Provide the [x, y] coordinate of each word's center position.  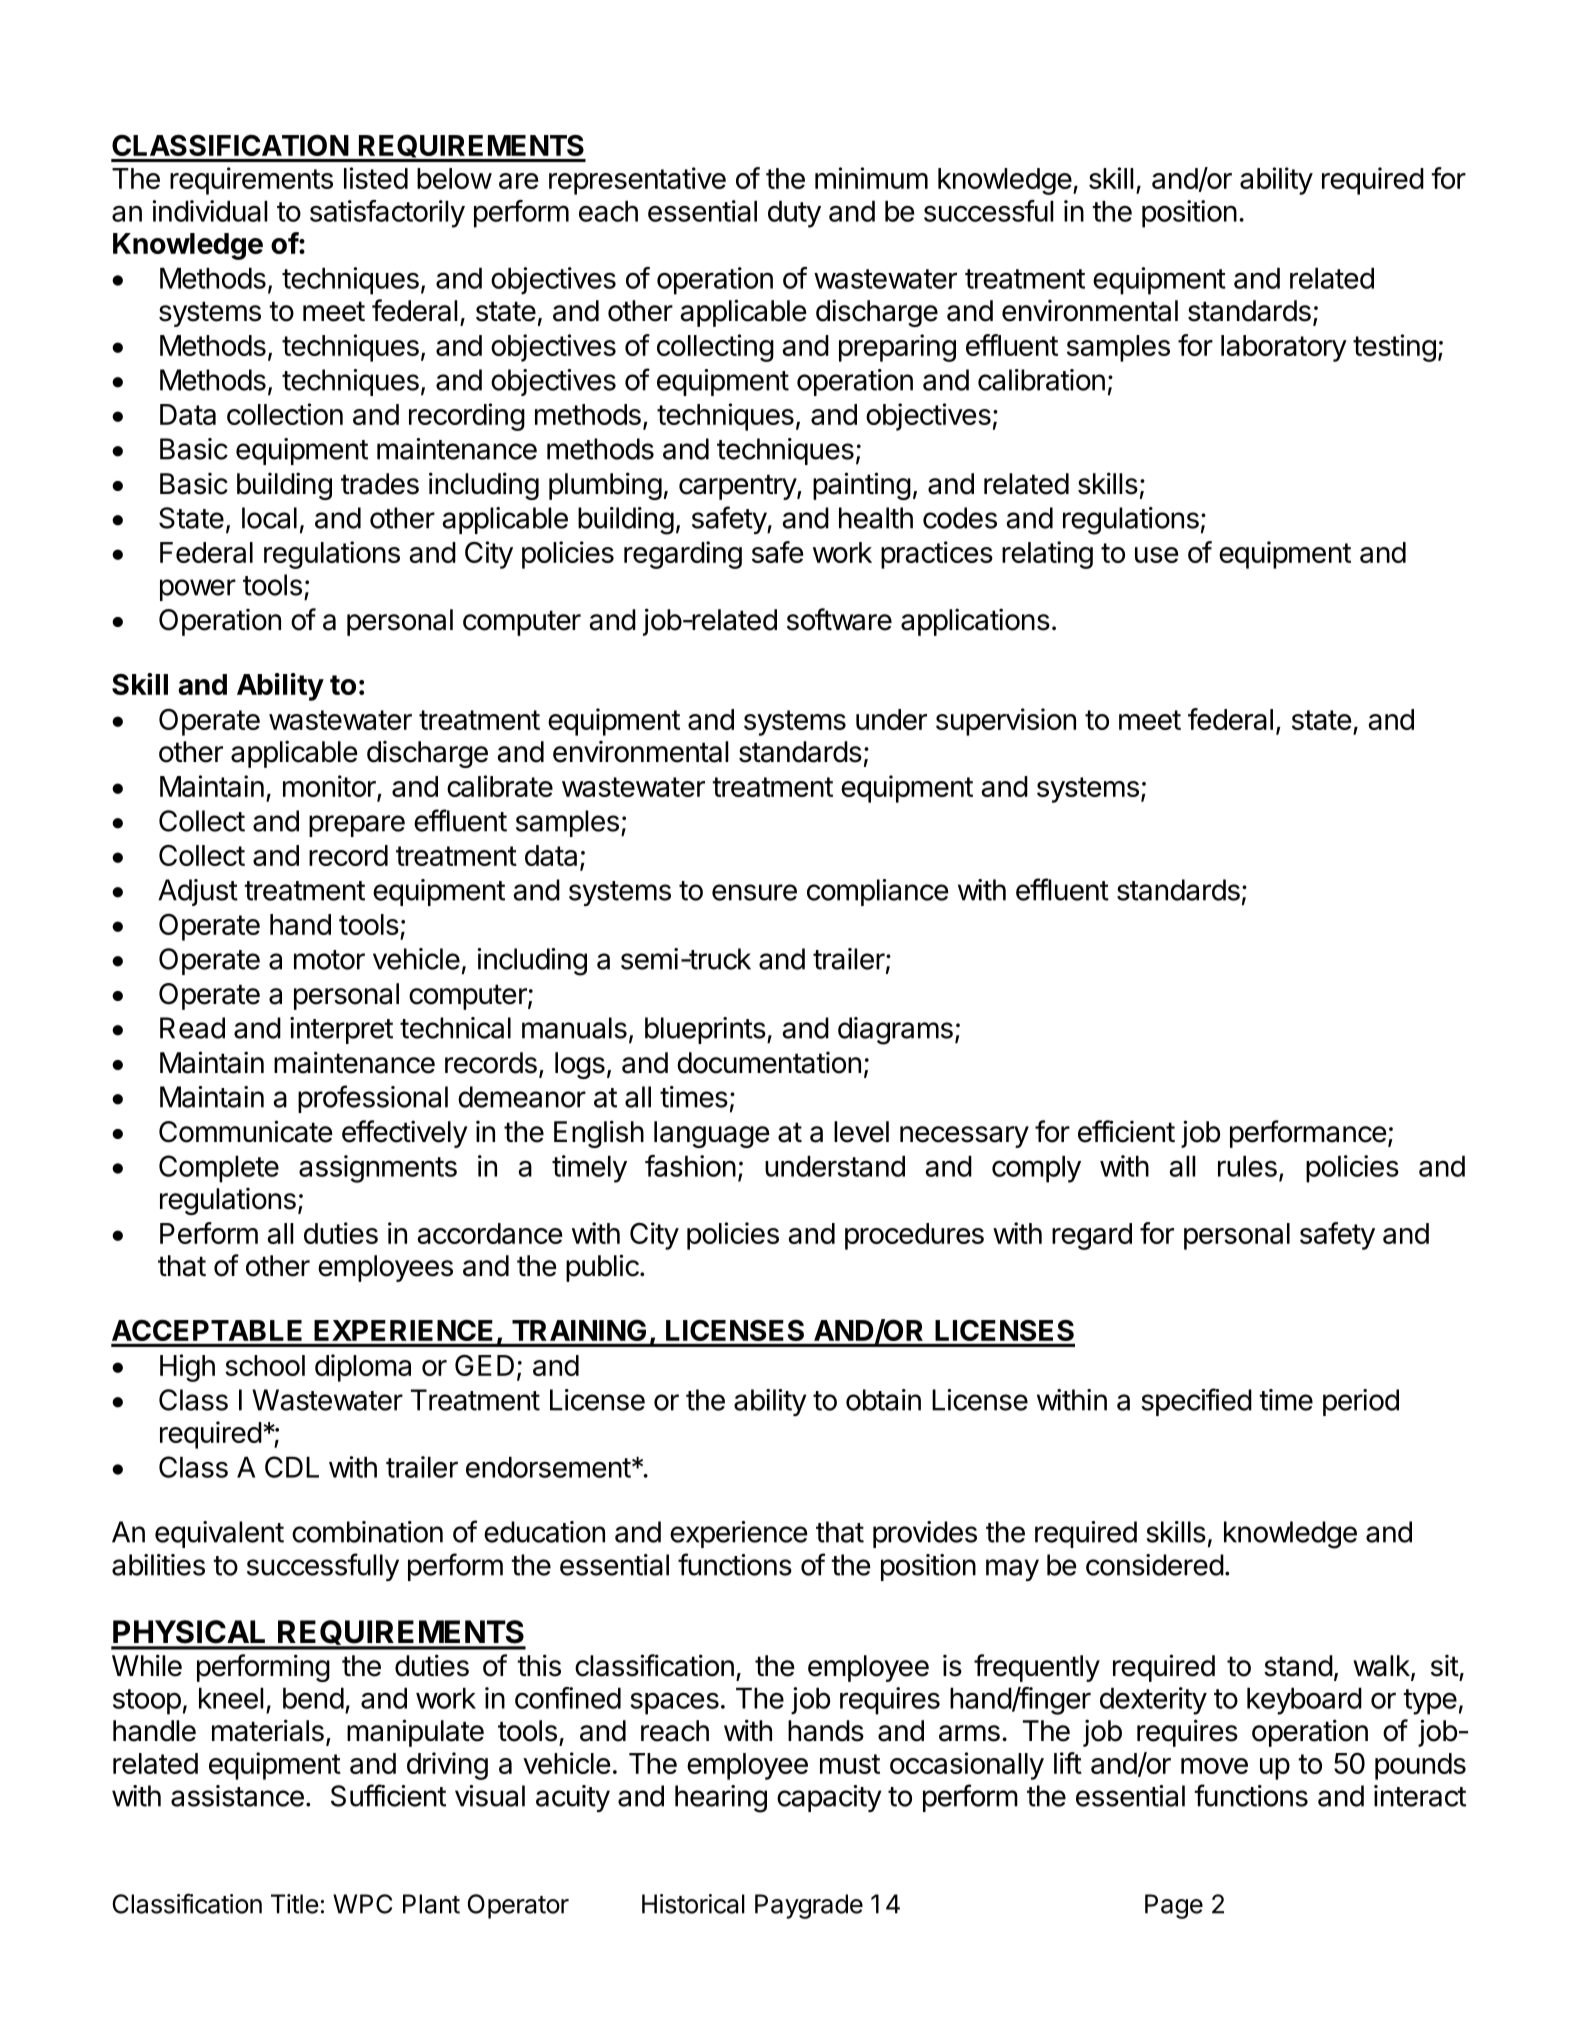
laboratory [1284, 348]
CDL [292, 1467]
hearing [721, 1799]
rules [1247, 1166]
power [198, 590]
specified [1196, 1402]
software [839, 619]
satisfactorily [387, 214]
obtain [883, 1400]
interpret [341, 1030]
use [1156, 555]
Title [295, 1904]
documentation [769, 1062]
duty [794, 214]
